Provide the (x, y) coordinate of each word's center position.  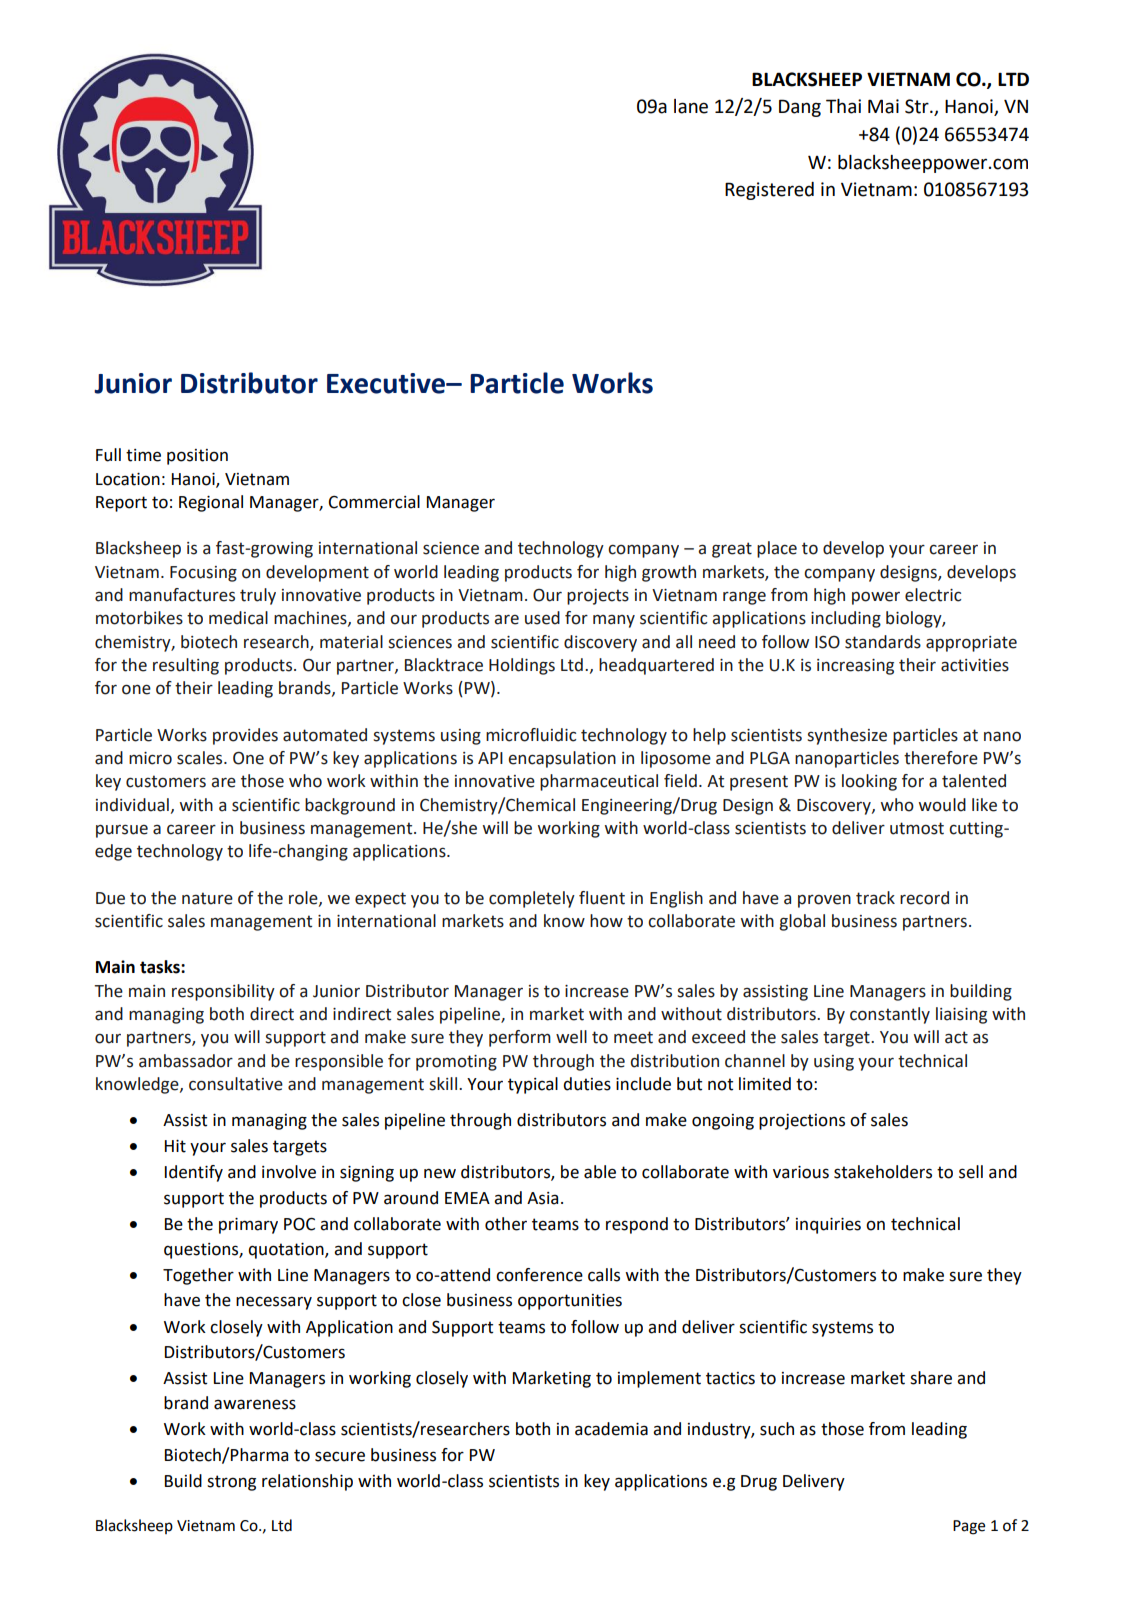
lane (691, 106)
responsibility (223, 992)
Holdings (522, 666)
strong (231, 1483)
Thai (843, 106)
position (197, 457)
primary (248, 1226)
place (777, 549)
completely (532, 899)
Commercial (374, 502)
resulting (186, 666)
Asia (542, 1198)
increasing (855, 667)
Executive (387, 383)
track (875, 898)
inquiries (828, 1226)
